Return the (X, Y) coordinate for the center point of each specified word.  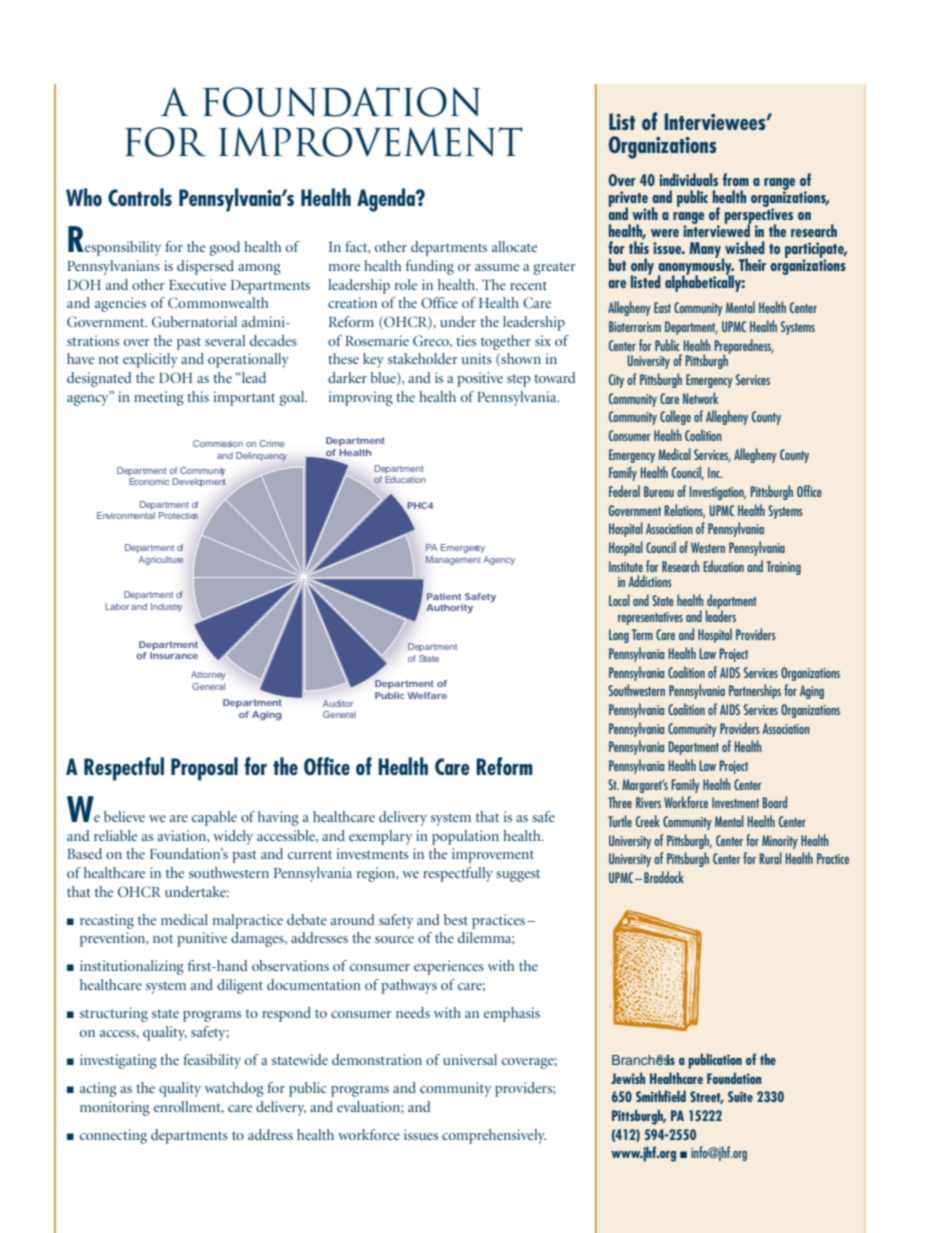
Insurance (174, 655)
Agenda (387, 200)
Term (642, 634)
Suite (740, 1096)
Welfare (427, 695)
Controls (140, 197)
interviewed (717, 229)
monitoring (115, 1108)
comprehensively (494, 1136)
